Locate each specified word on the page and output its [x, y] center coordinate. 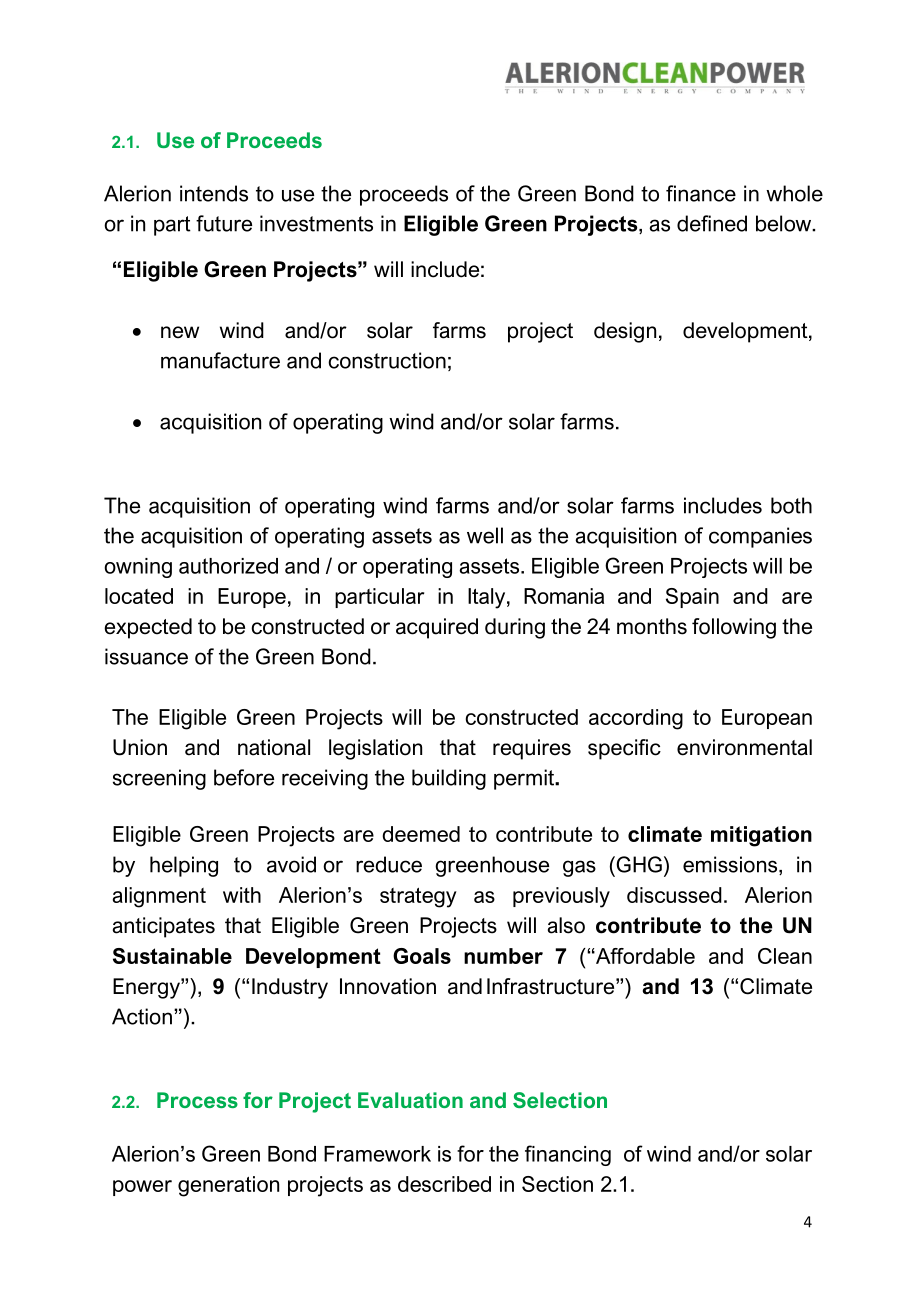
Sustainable [172, 956]
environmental [744, 747]
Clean [785, 956]
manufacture [220, 360]
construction [387, 360]
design [625, 332]
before [244, 777]
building [449, 779]
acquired [437, 628]
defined [712, 223]
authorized [228, 566]
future [224, 223]
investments [316, 223]
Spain [692, 598]
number [503, 956]
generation [228, 1186]
